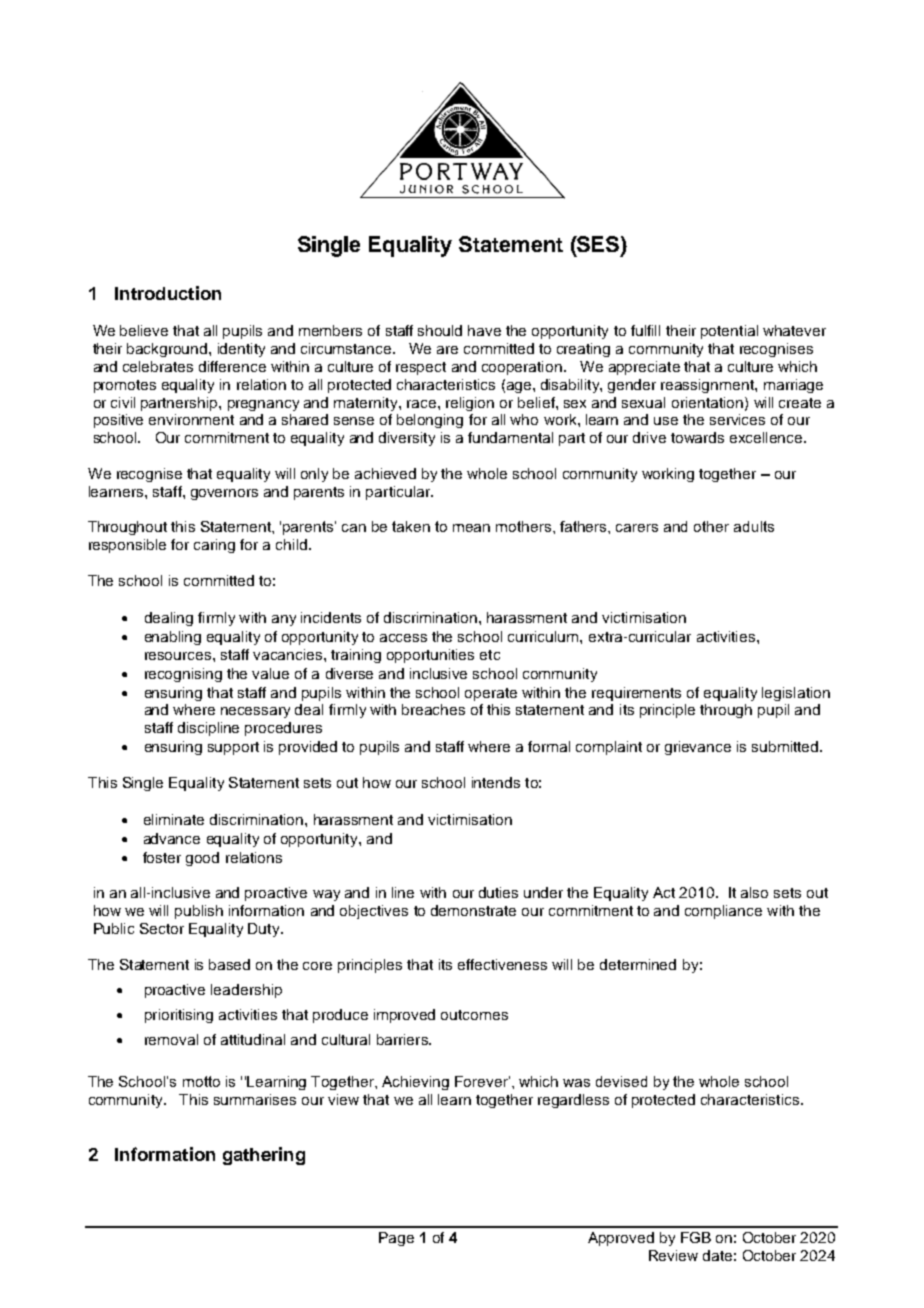  What do you see at coordinates (473, 910) in the page?
I see `demonstrate` at bounding box center [473, 910].
